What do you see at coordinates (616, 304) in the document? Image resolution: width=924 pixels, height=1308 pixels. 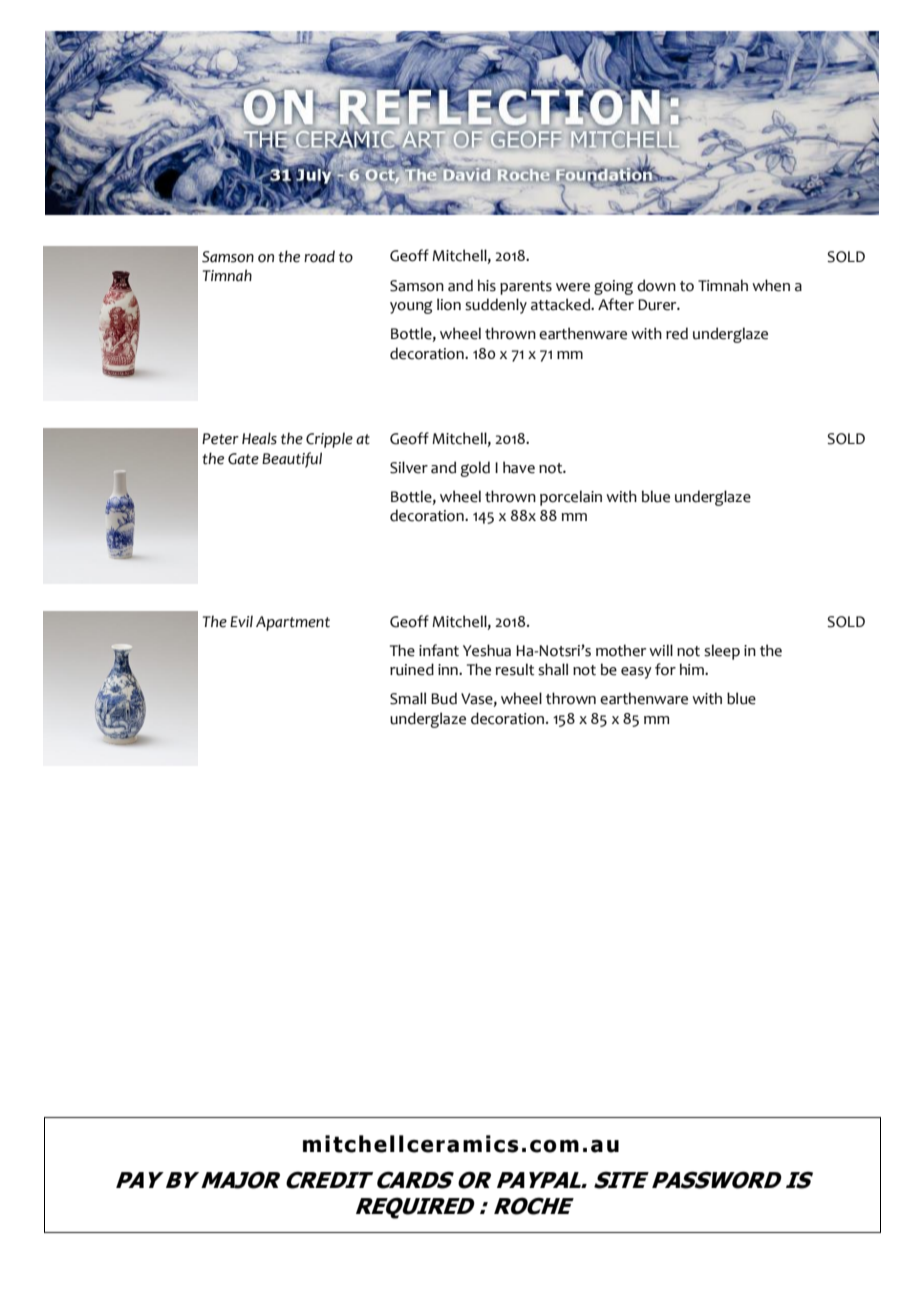 I see `After` at bounding box center [616, 304].
